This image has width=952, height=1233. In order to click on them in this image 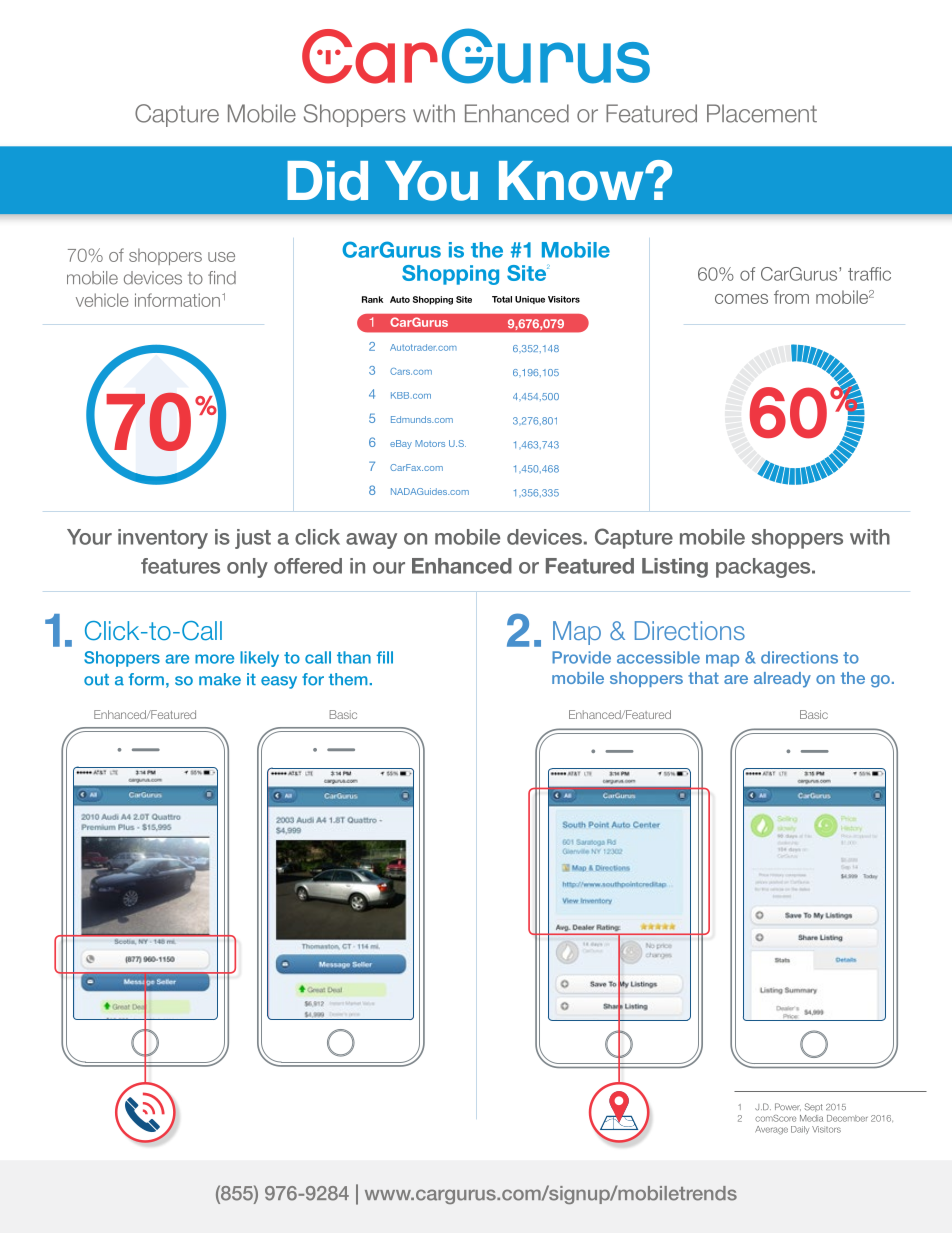, I will do `click(348, 679)`.
